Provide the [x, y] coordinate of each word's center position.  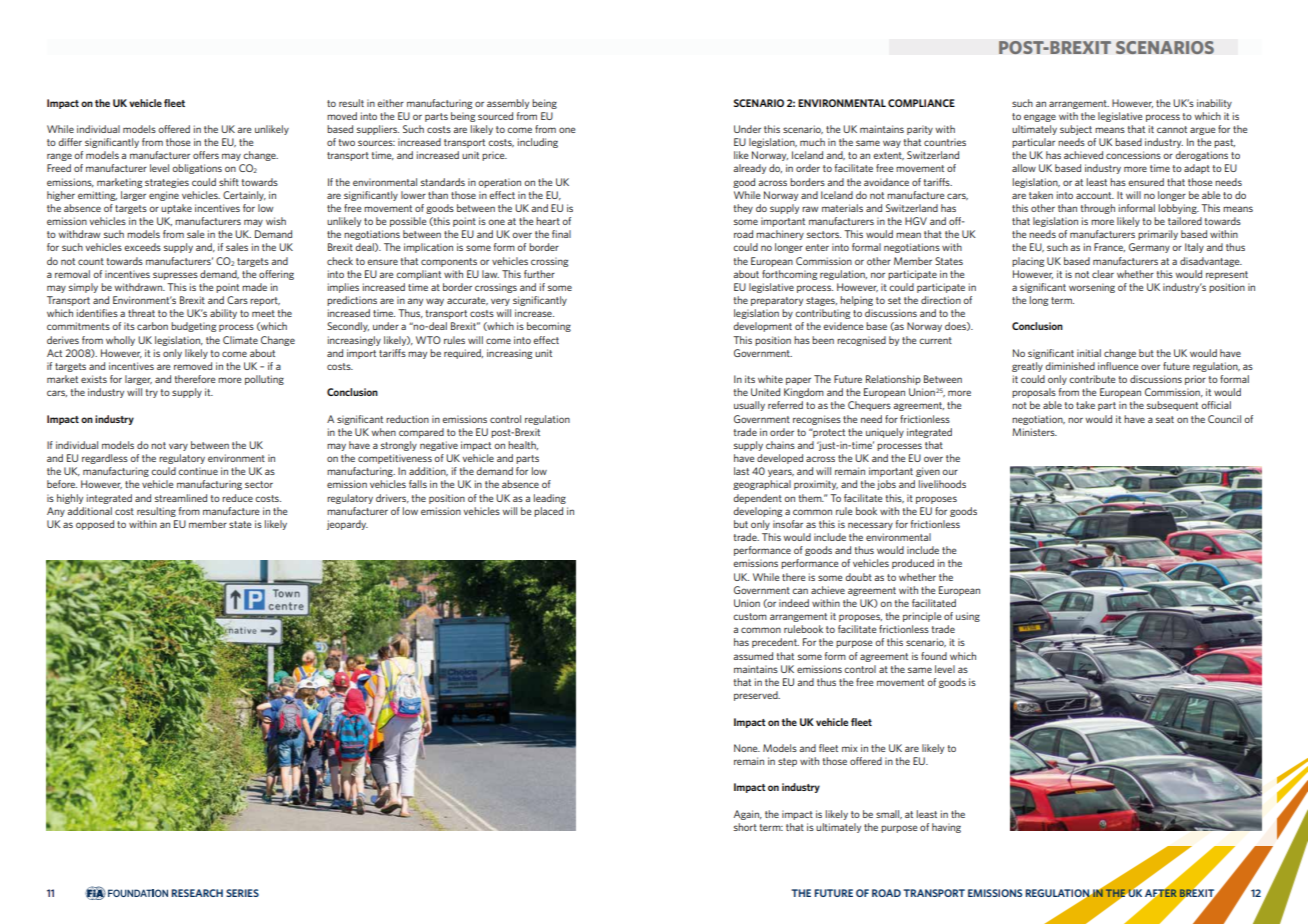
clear [1103, 274]
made [254, 287]
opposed [95, 525]
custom [750, 616]
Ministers [1034, 432]
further [539, 274]
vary [178, 447]
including [537, 143]
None [747, 748]
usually [749, 406]
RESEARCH [197, 893]
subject [1076, 130]
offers [206, 155]
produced [913, 564]
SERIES [242, 893]
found [934, 656]
